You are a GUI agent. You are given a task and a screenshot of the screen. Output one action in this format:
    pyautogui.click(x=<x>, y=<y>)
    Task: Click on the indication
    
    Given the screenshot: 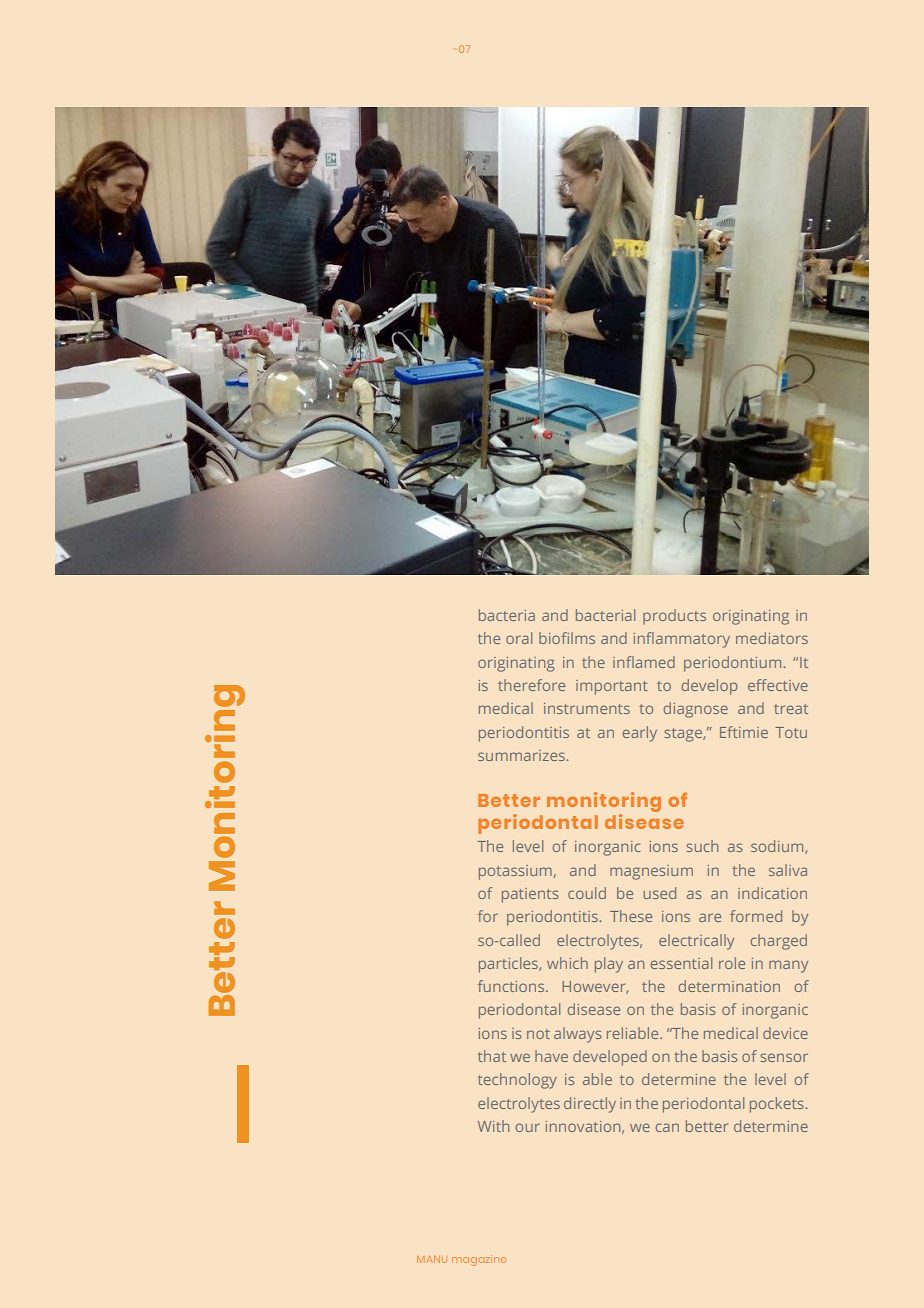 What is the action you would take?
    pyautogui.click(x=772, y=893)
